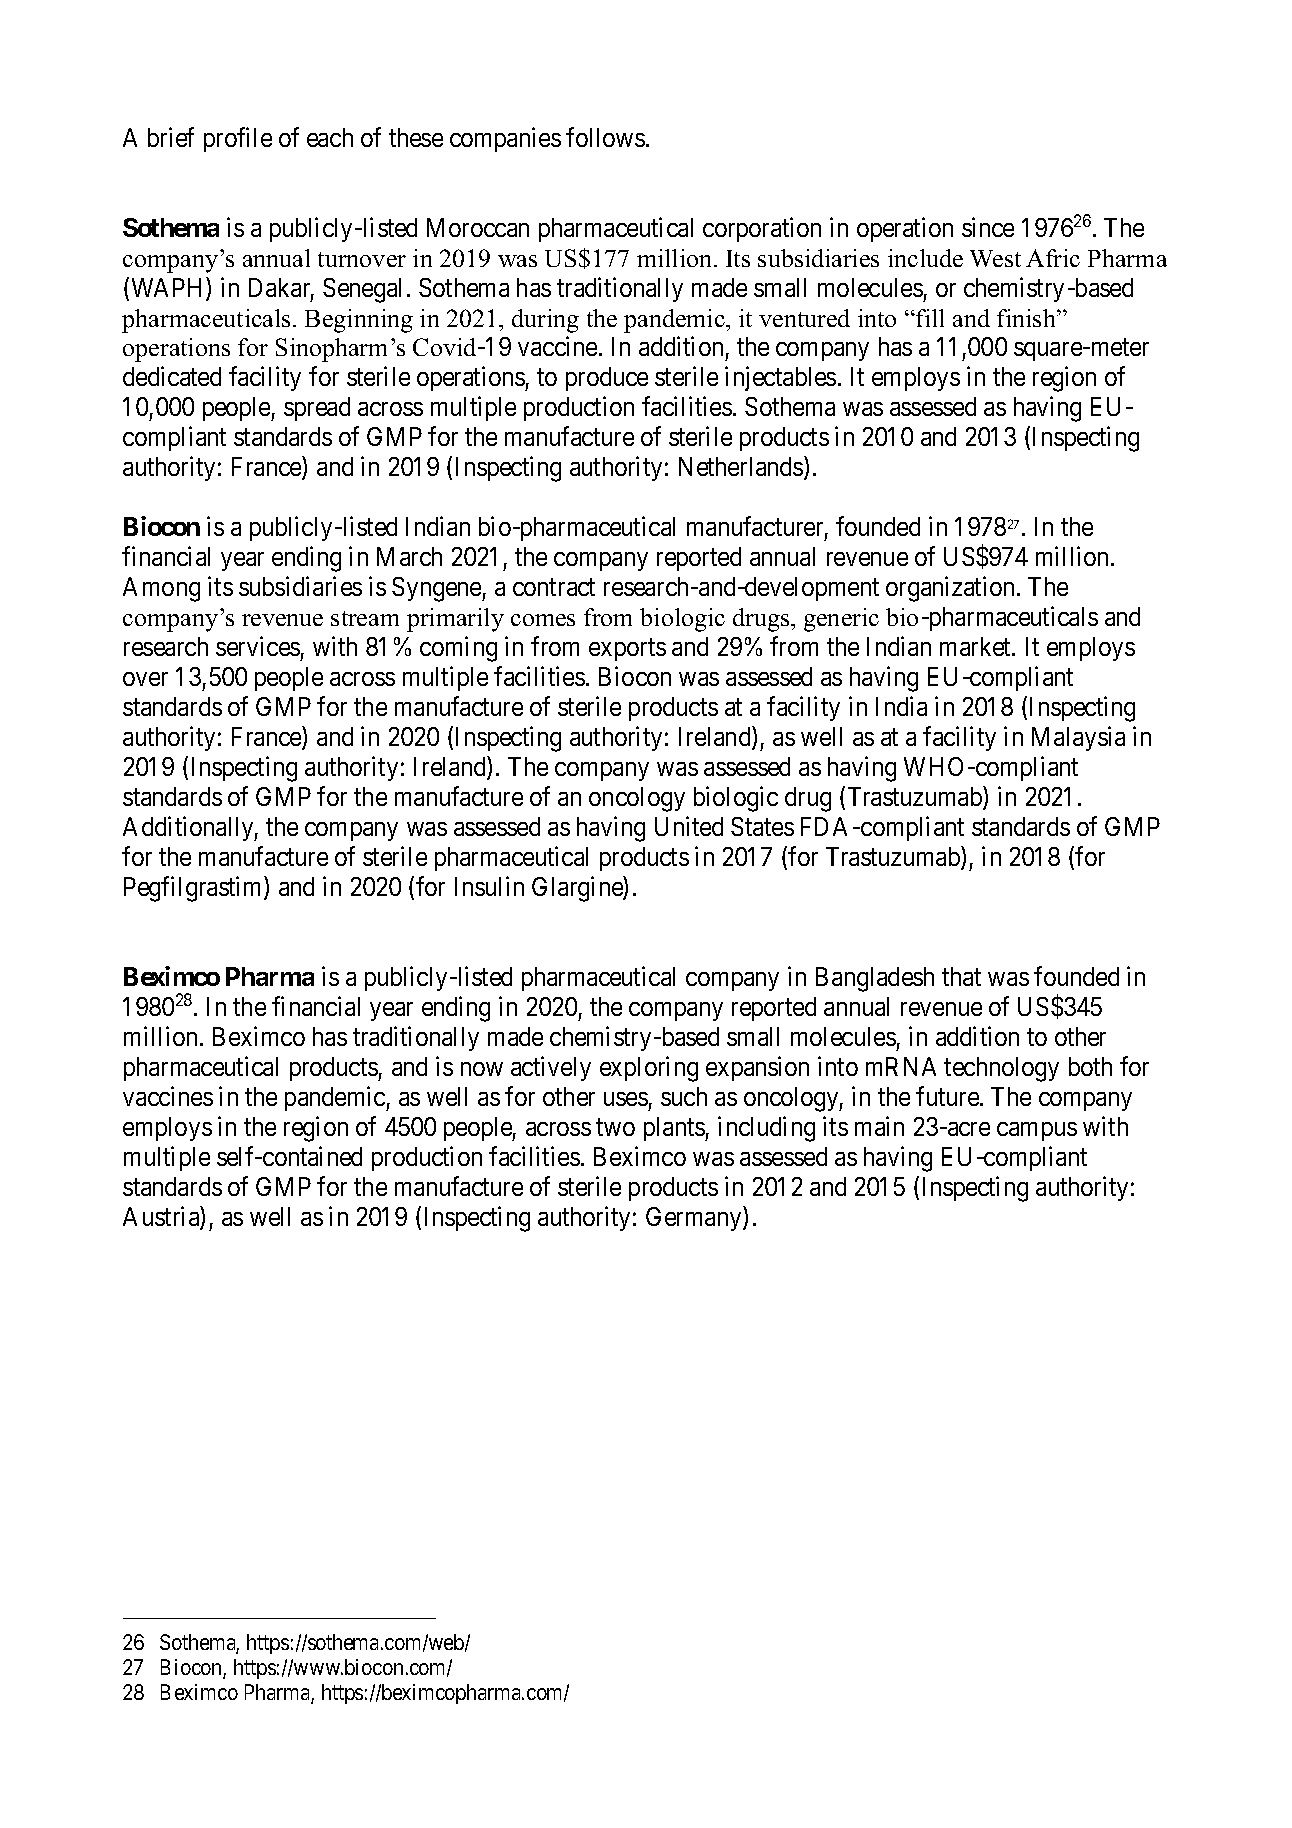  What do you see at coordinates (627, 650) in the screenshot?
I see `exports` at bounding box center [627, 650].
